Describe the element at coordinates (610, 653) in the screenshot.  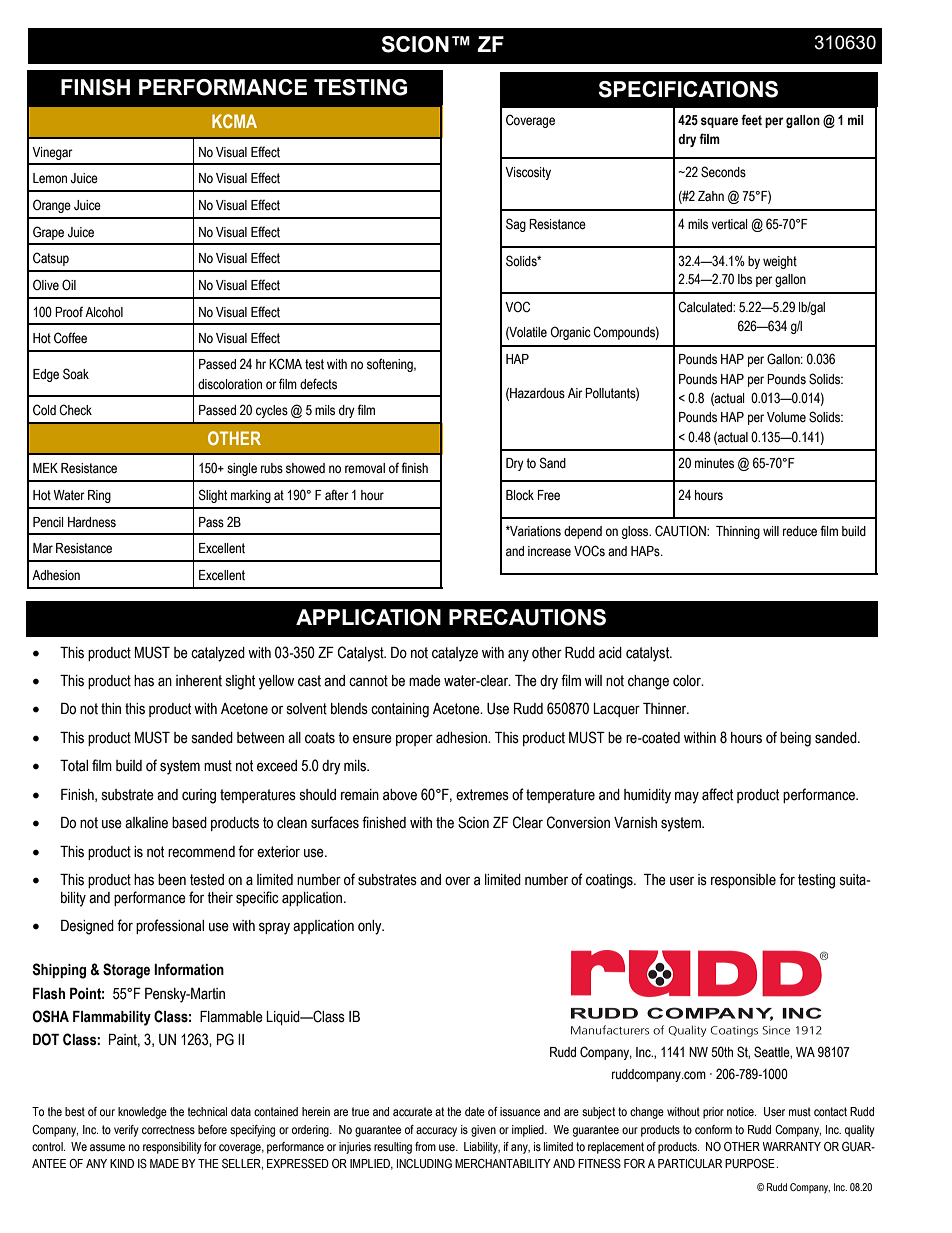
I see `acid` at that location.
